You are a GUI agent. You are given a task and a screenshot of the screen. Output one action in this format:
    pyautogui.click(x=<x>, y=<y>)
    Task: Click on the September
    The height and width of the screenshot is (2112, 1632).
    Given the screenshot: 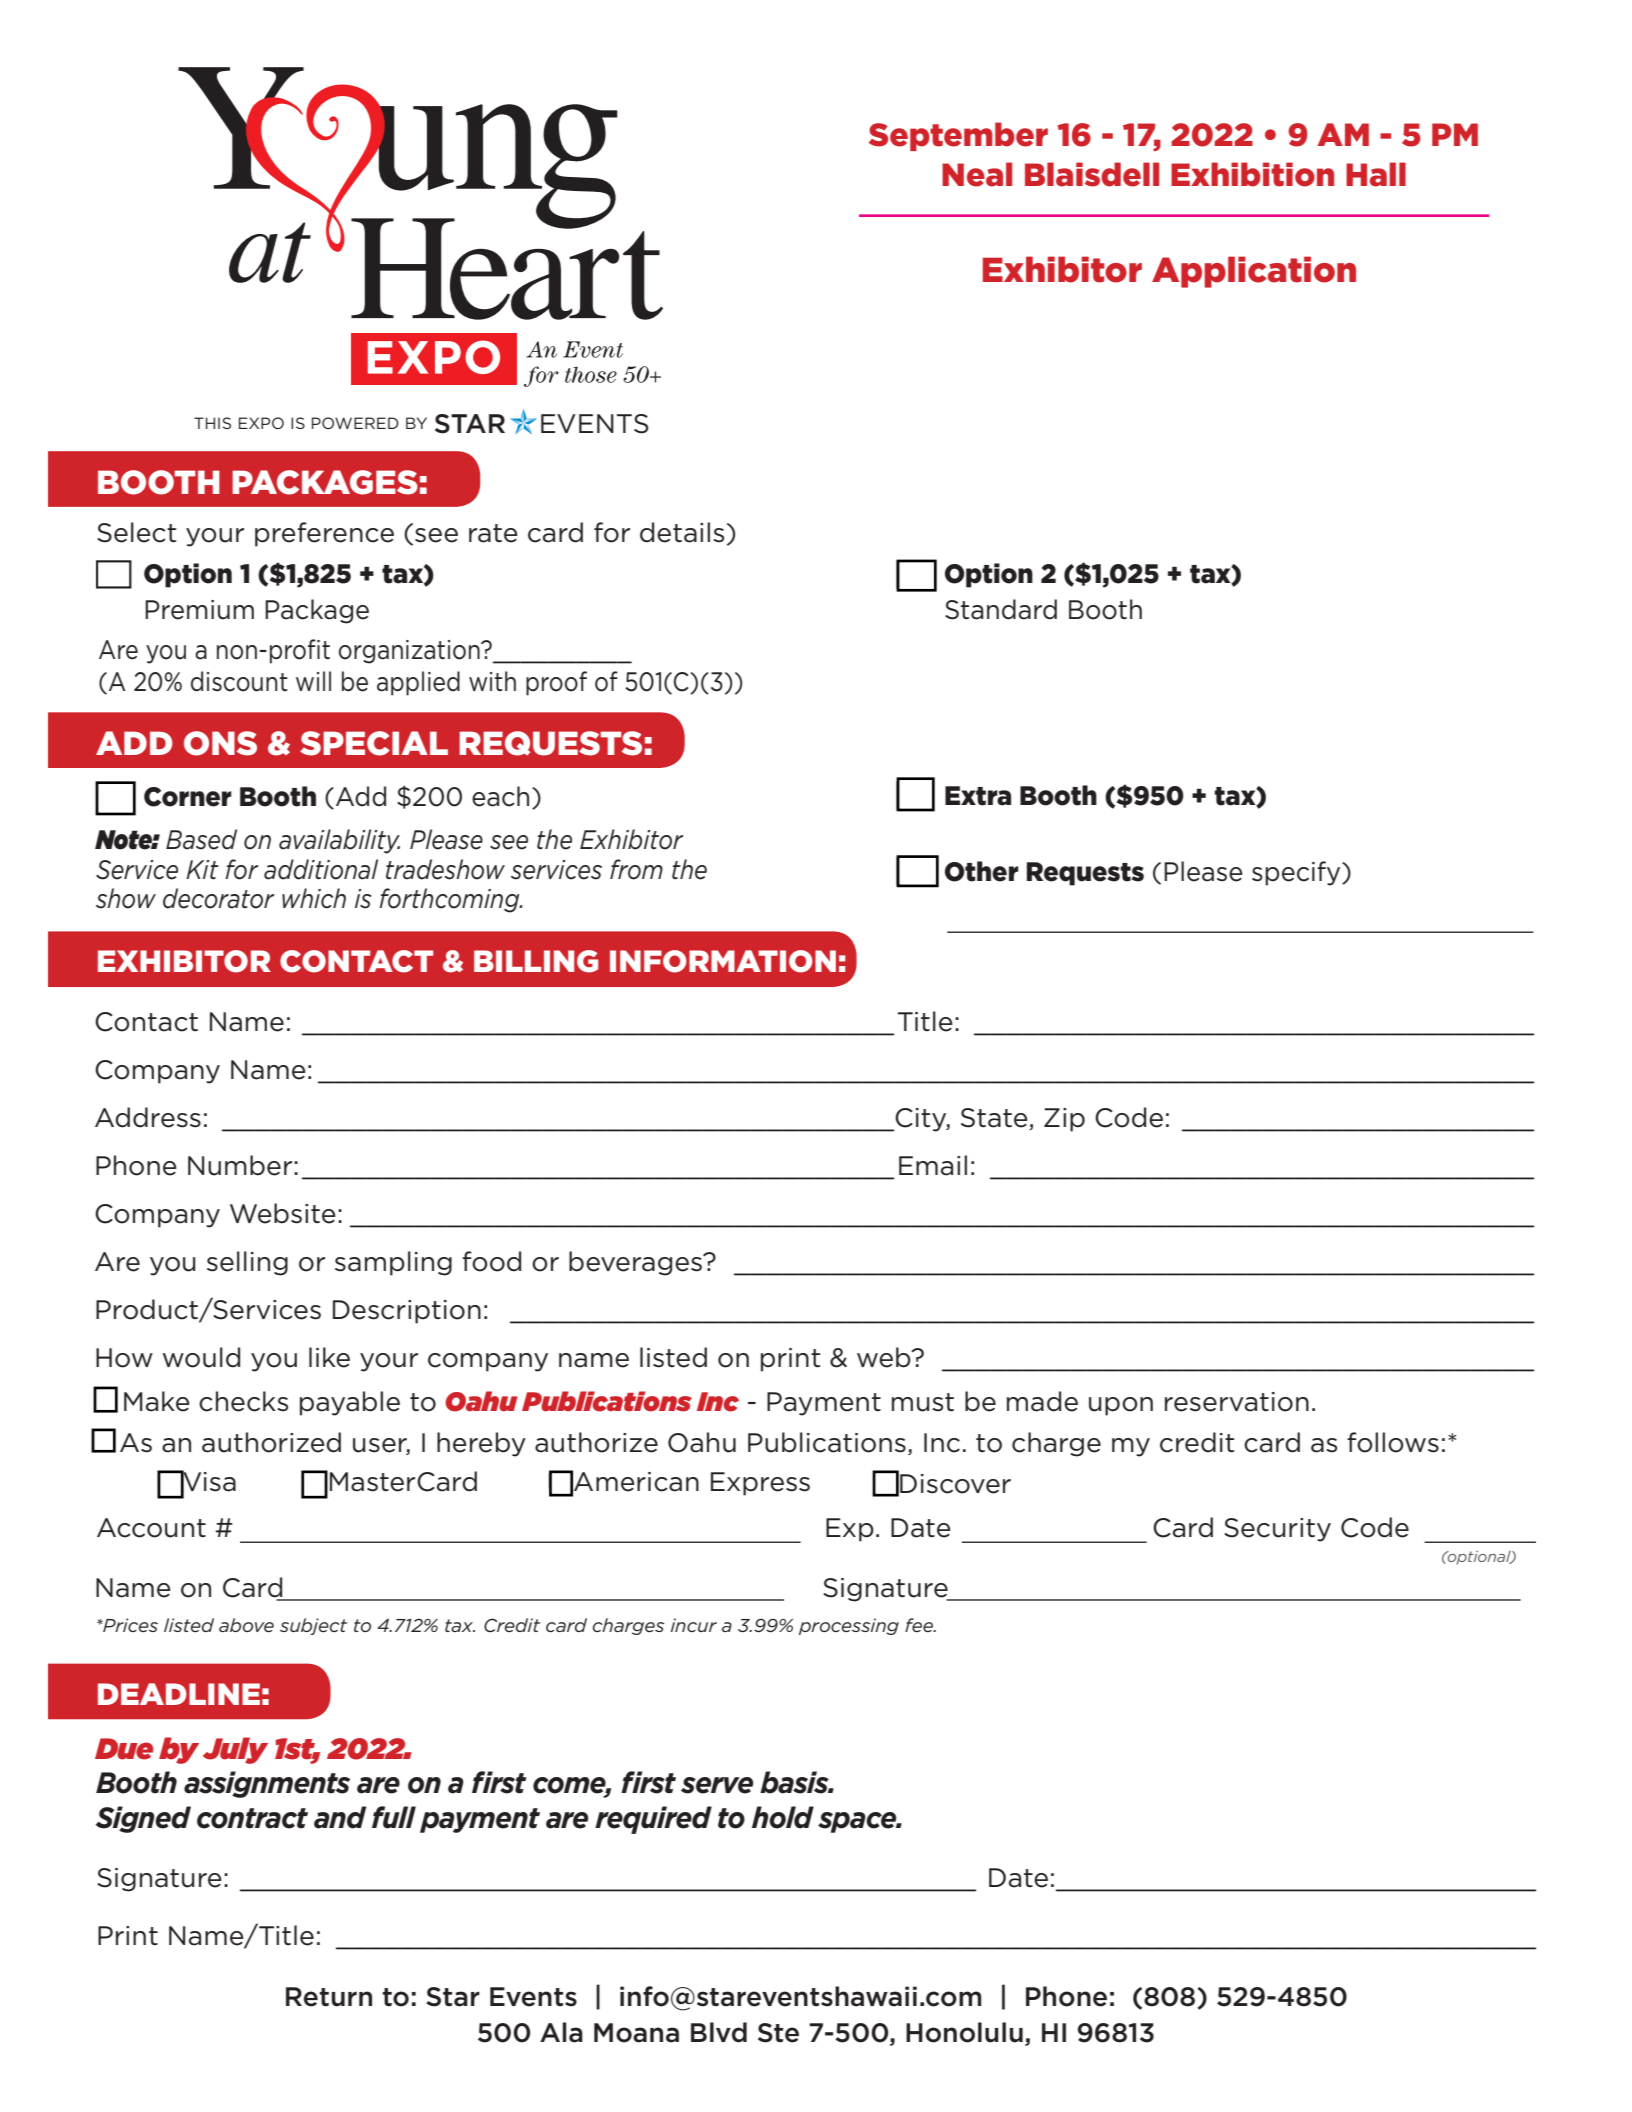 What is the action you would take?
    pyautogui.click(x=958, y=136)
